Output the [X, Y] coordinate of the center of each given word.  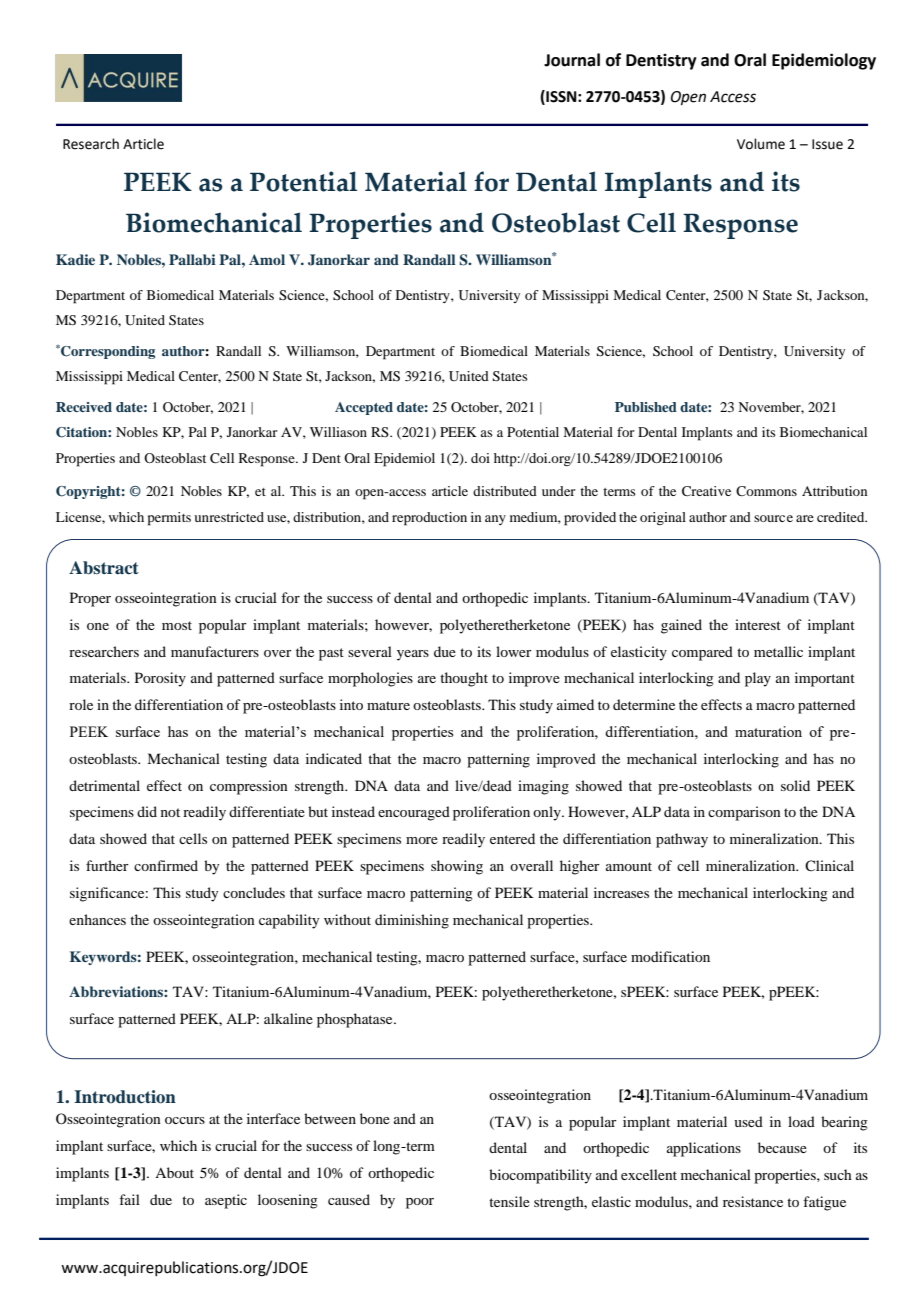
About [174, 1172]
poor [420, 1203]
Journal [572, 60]
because [782, 1147]
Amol [267, 259]
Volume [761, 144]
